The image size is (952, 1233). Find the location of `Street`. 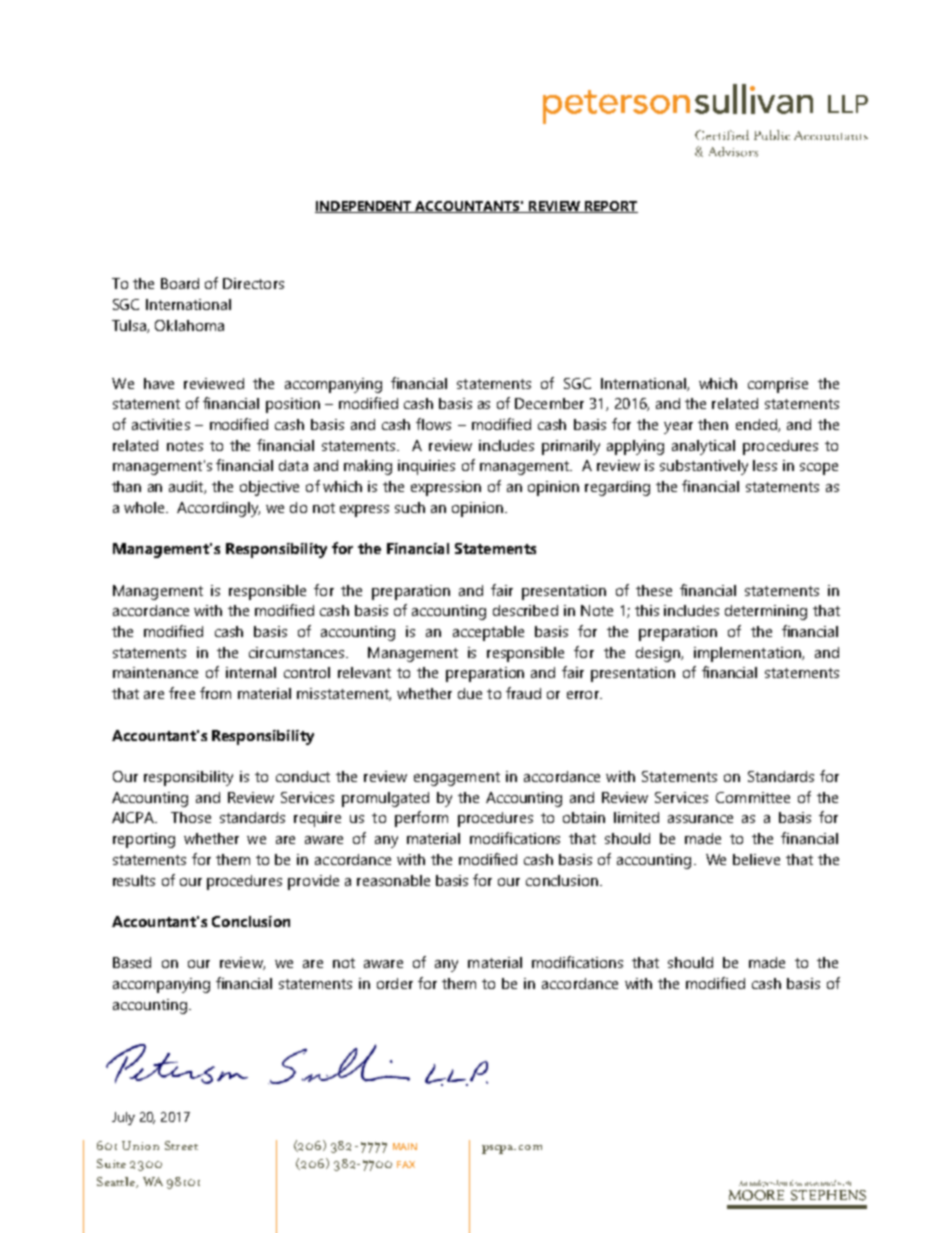

Street is located at coordinates (181, 1145).
